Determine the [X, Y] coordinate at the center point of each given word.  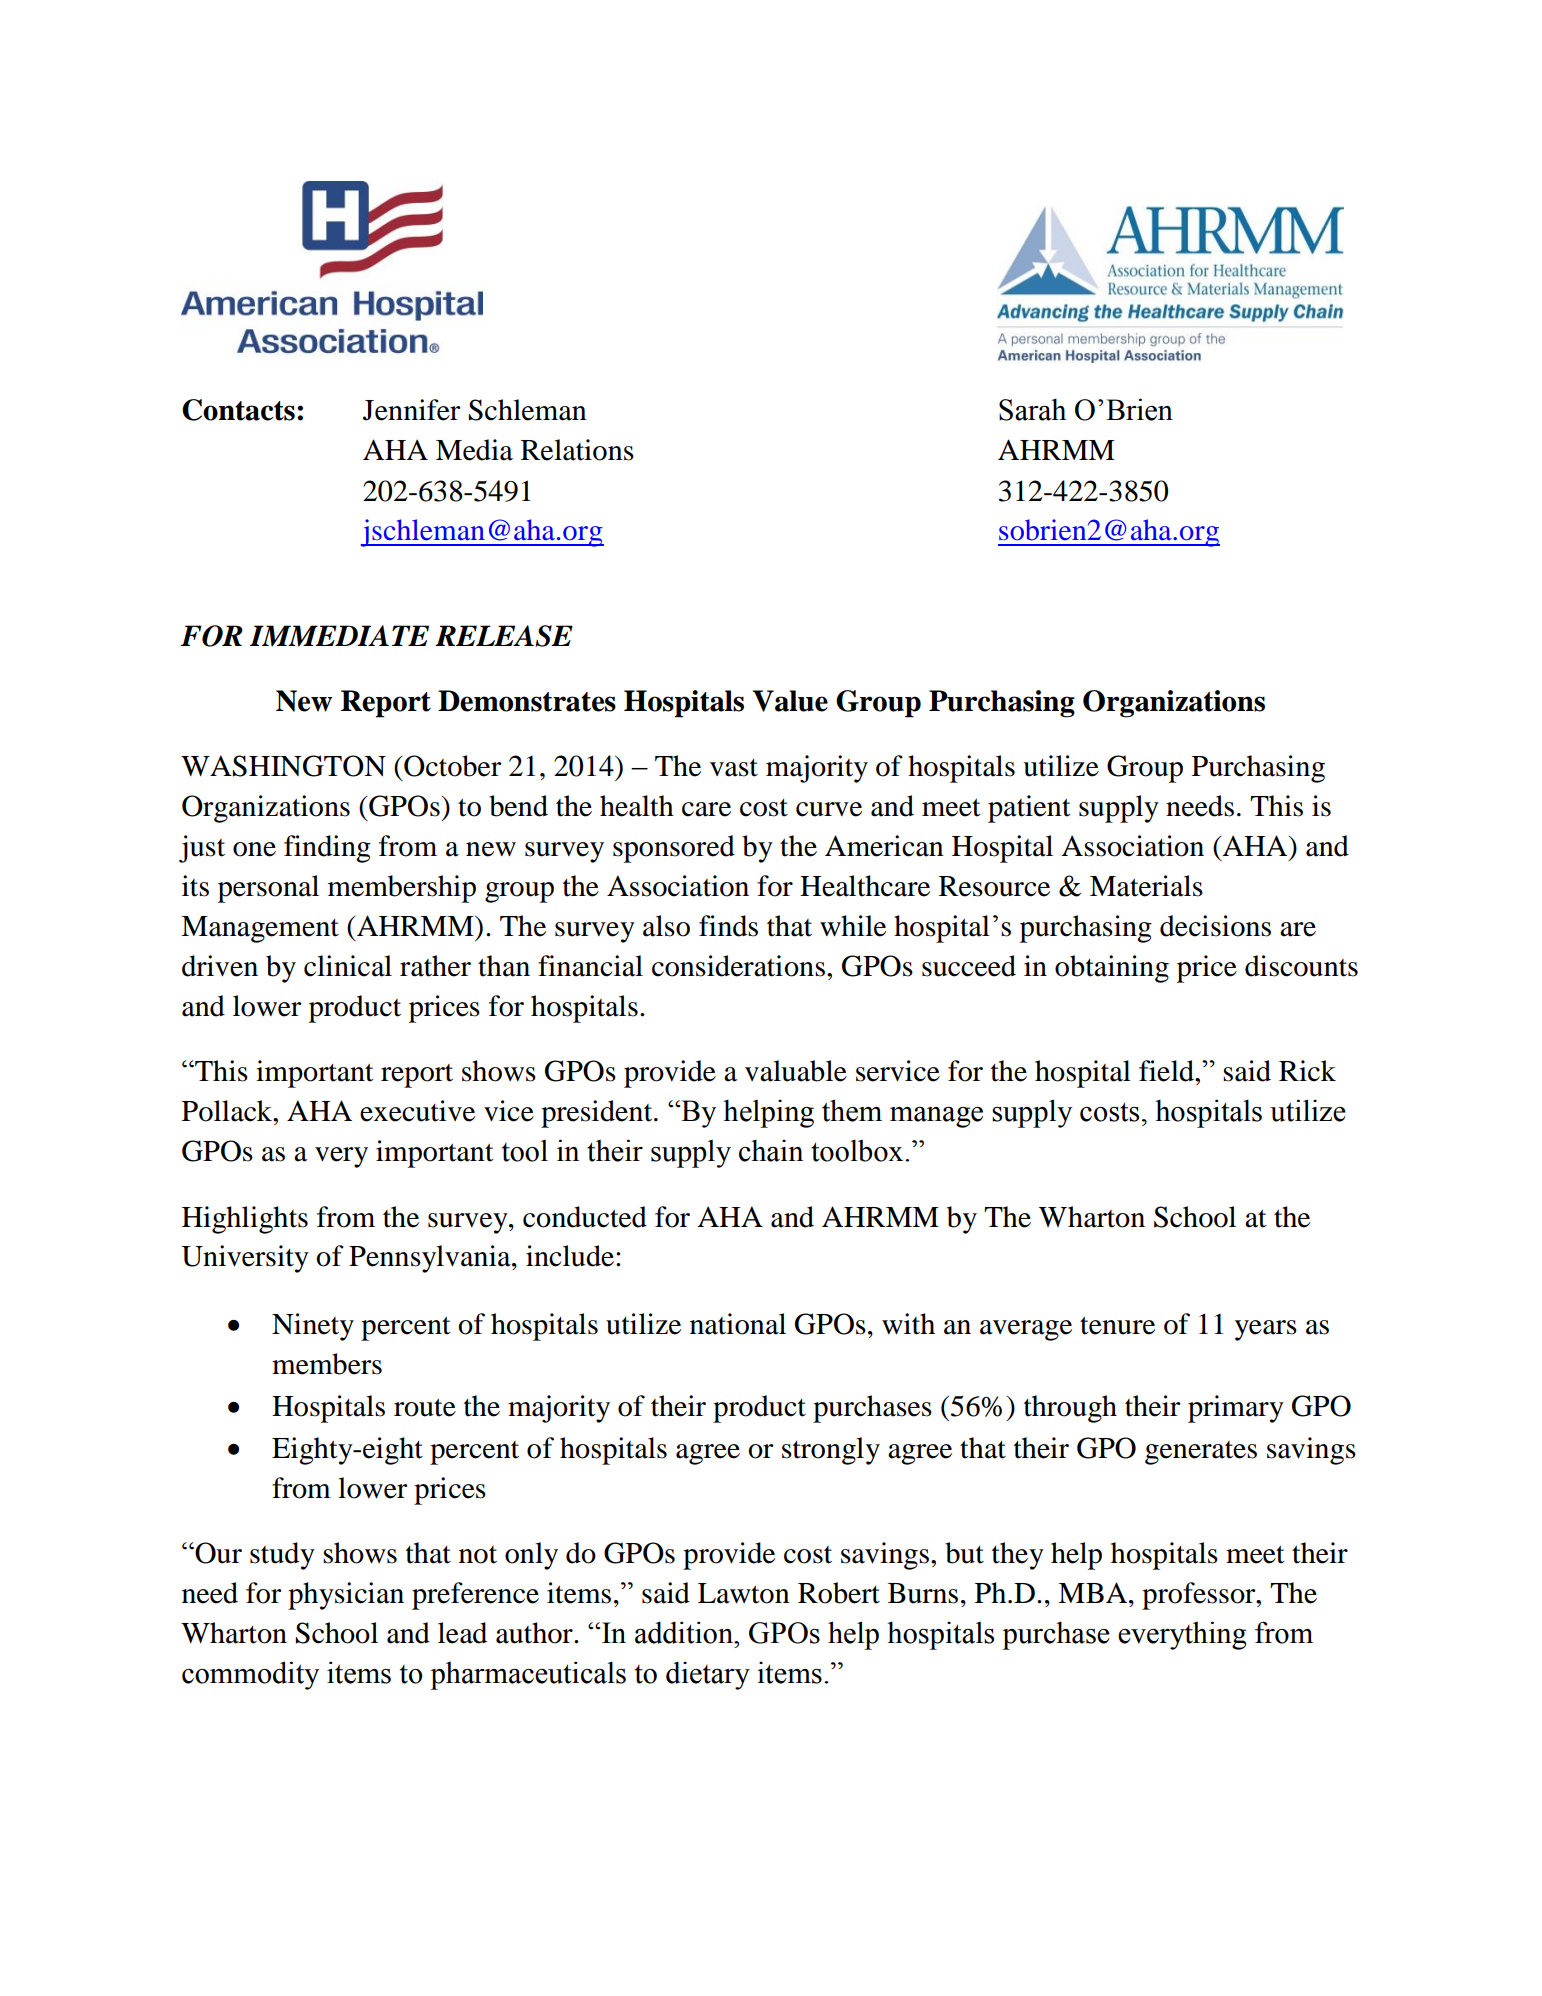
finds [728, 926]
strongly [831, 1451]
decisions [1215, 926]
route [425, 1408]
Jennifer [412, 410]
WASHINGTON [283, 766]
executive [417, 1111]
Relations [577, 450]
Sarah [1032, 409]
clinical [348, 966]
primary [1236, 1409]
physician [346, 1596]
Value [790, 701]
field [1167, 1071]
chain [771, 1150]
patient [1029, 809]
